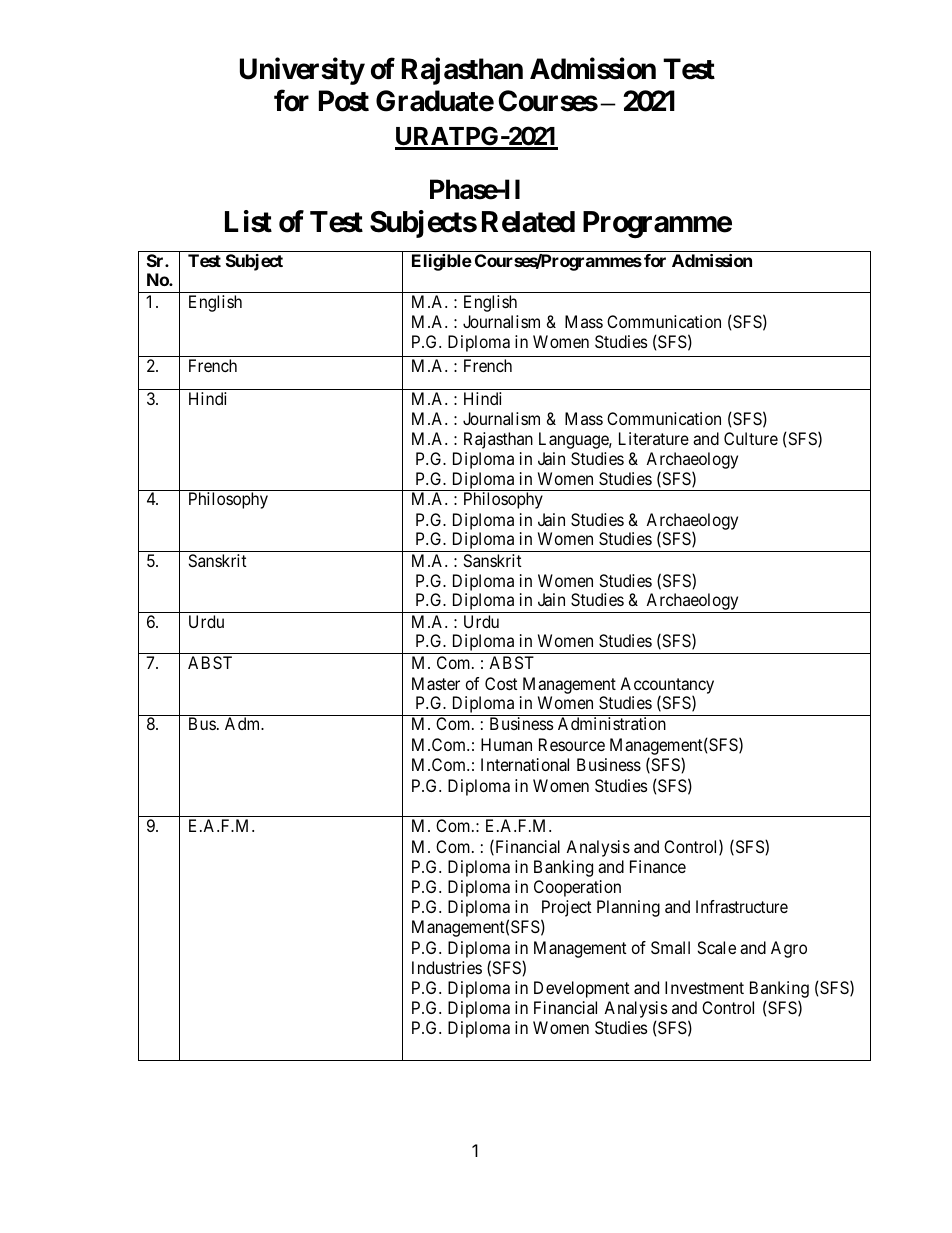 Image resolution: width=952 pixels, height=1233 pixels. Describe the element at coordinates (525, 764) in the screenshot. I see `International` at that location.
